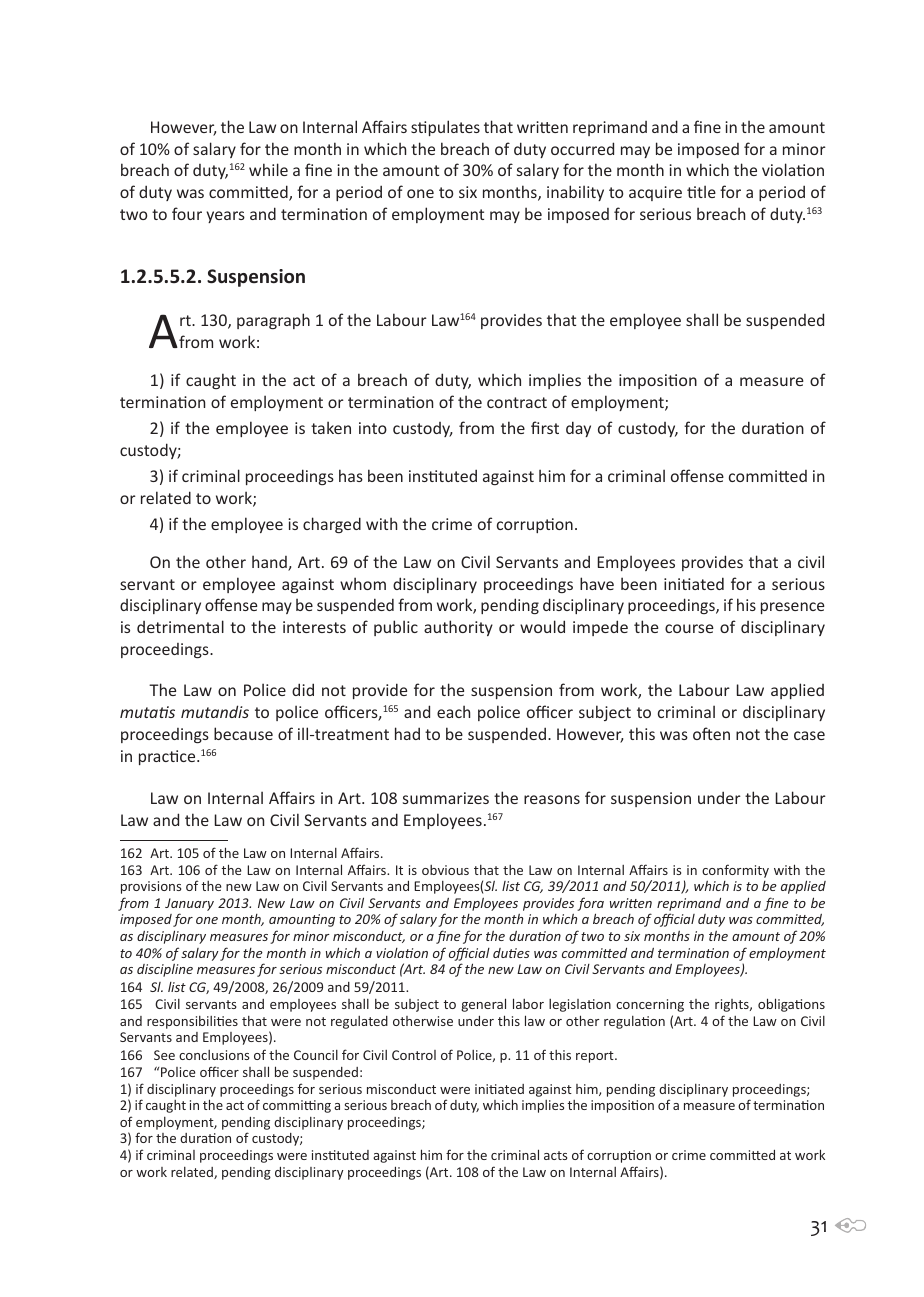  What do you see at coordinates (555, 1155) in the screenshot?
I see `acts` at bounding box center [555, 1155].
